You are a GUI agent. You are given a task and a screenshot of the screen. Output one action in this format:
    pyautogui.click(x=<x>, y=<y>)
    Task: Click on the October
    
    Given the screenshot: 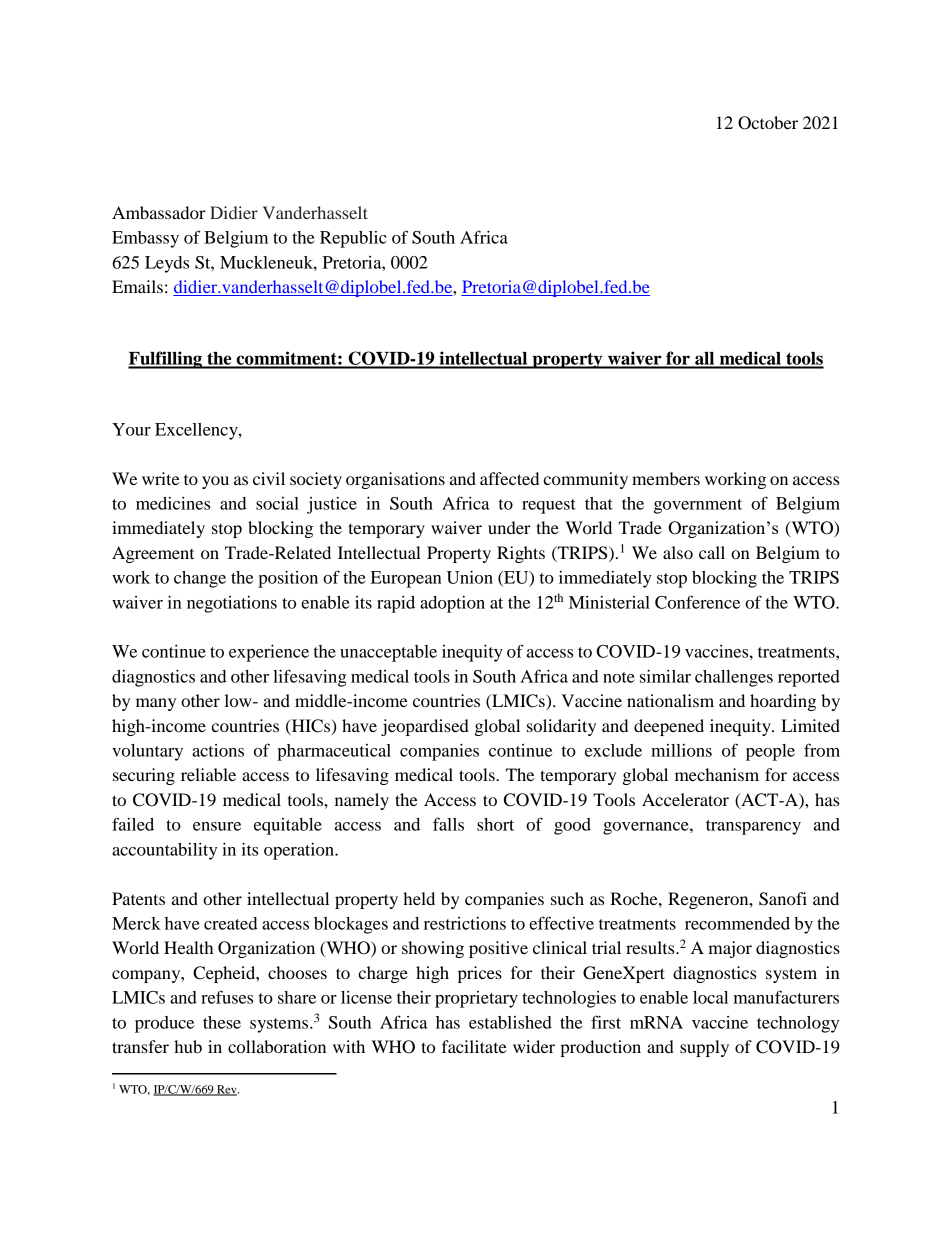 What is the action you would take?
    pyautogui.click(x=768, y=123)
